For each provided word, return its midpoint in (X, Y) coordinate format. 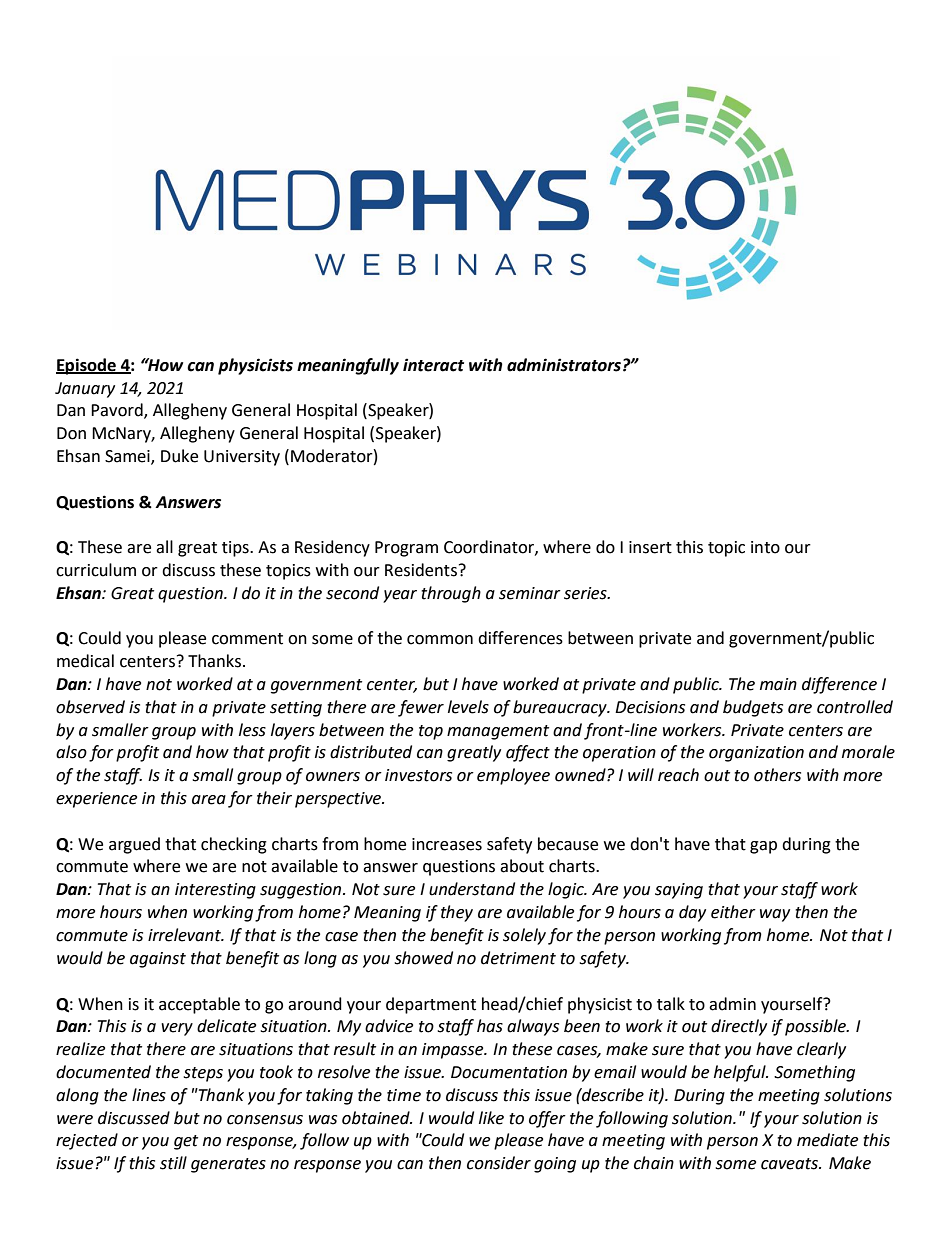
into (765, 547)
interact (433, 365)
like (491, 1118)
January (85, 390)
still (173, 1163)
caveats (790, 1164)
